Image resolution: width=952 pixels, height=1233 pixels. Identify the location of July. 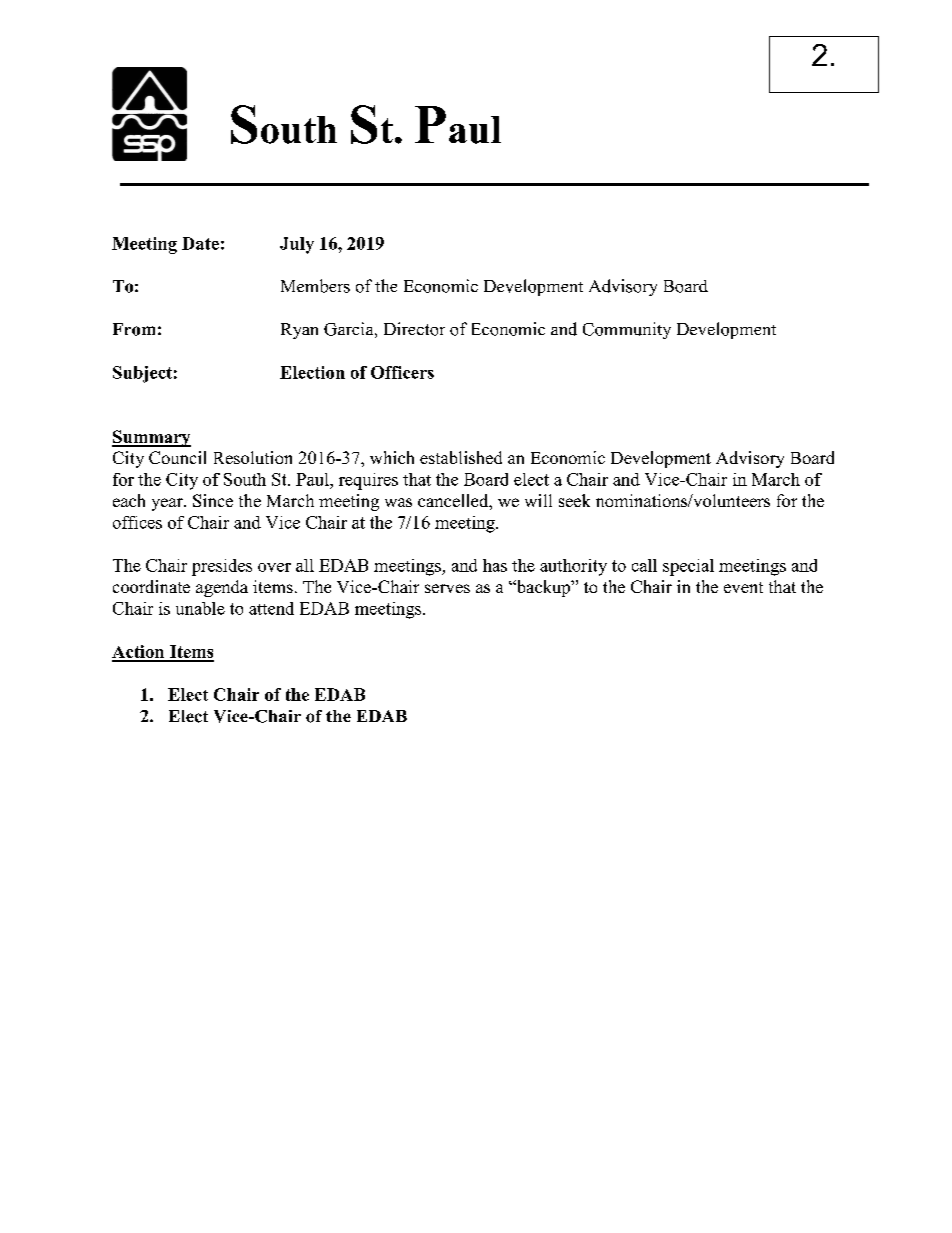
(297, 245).
